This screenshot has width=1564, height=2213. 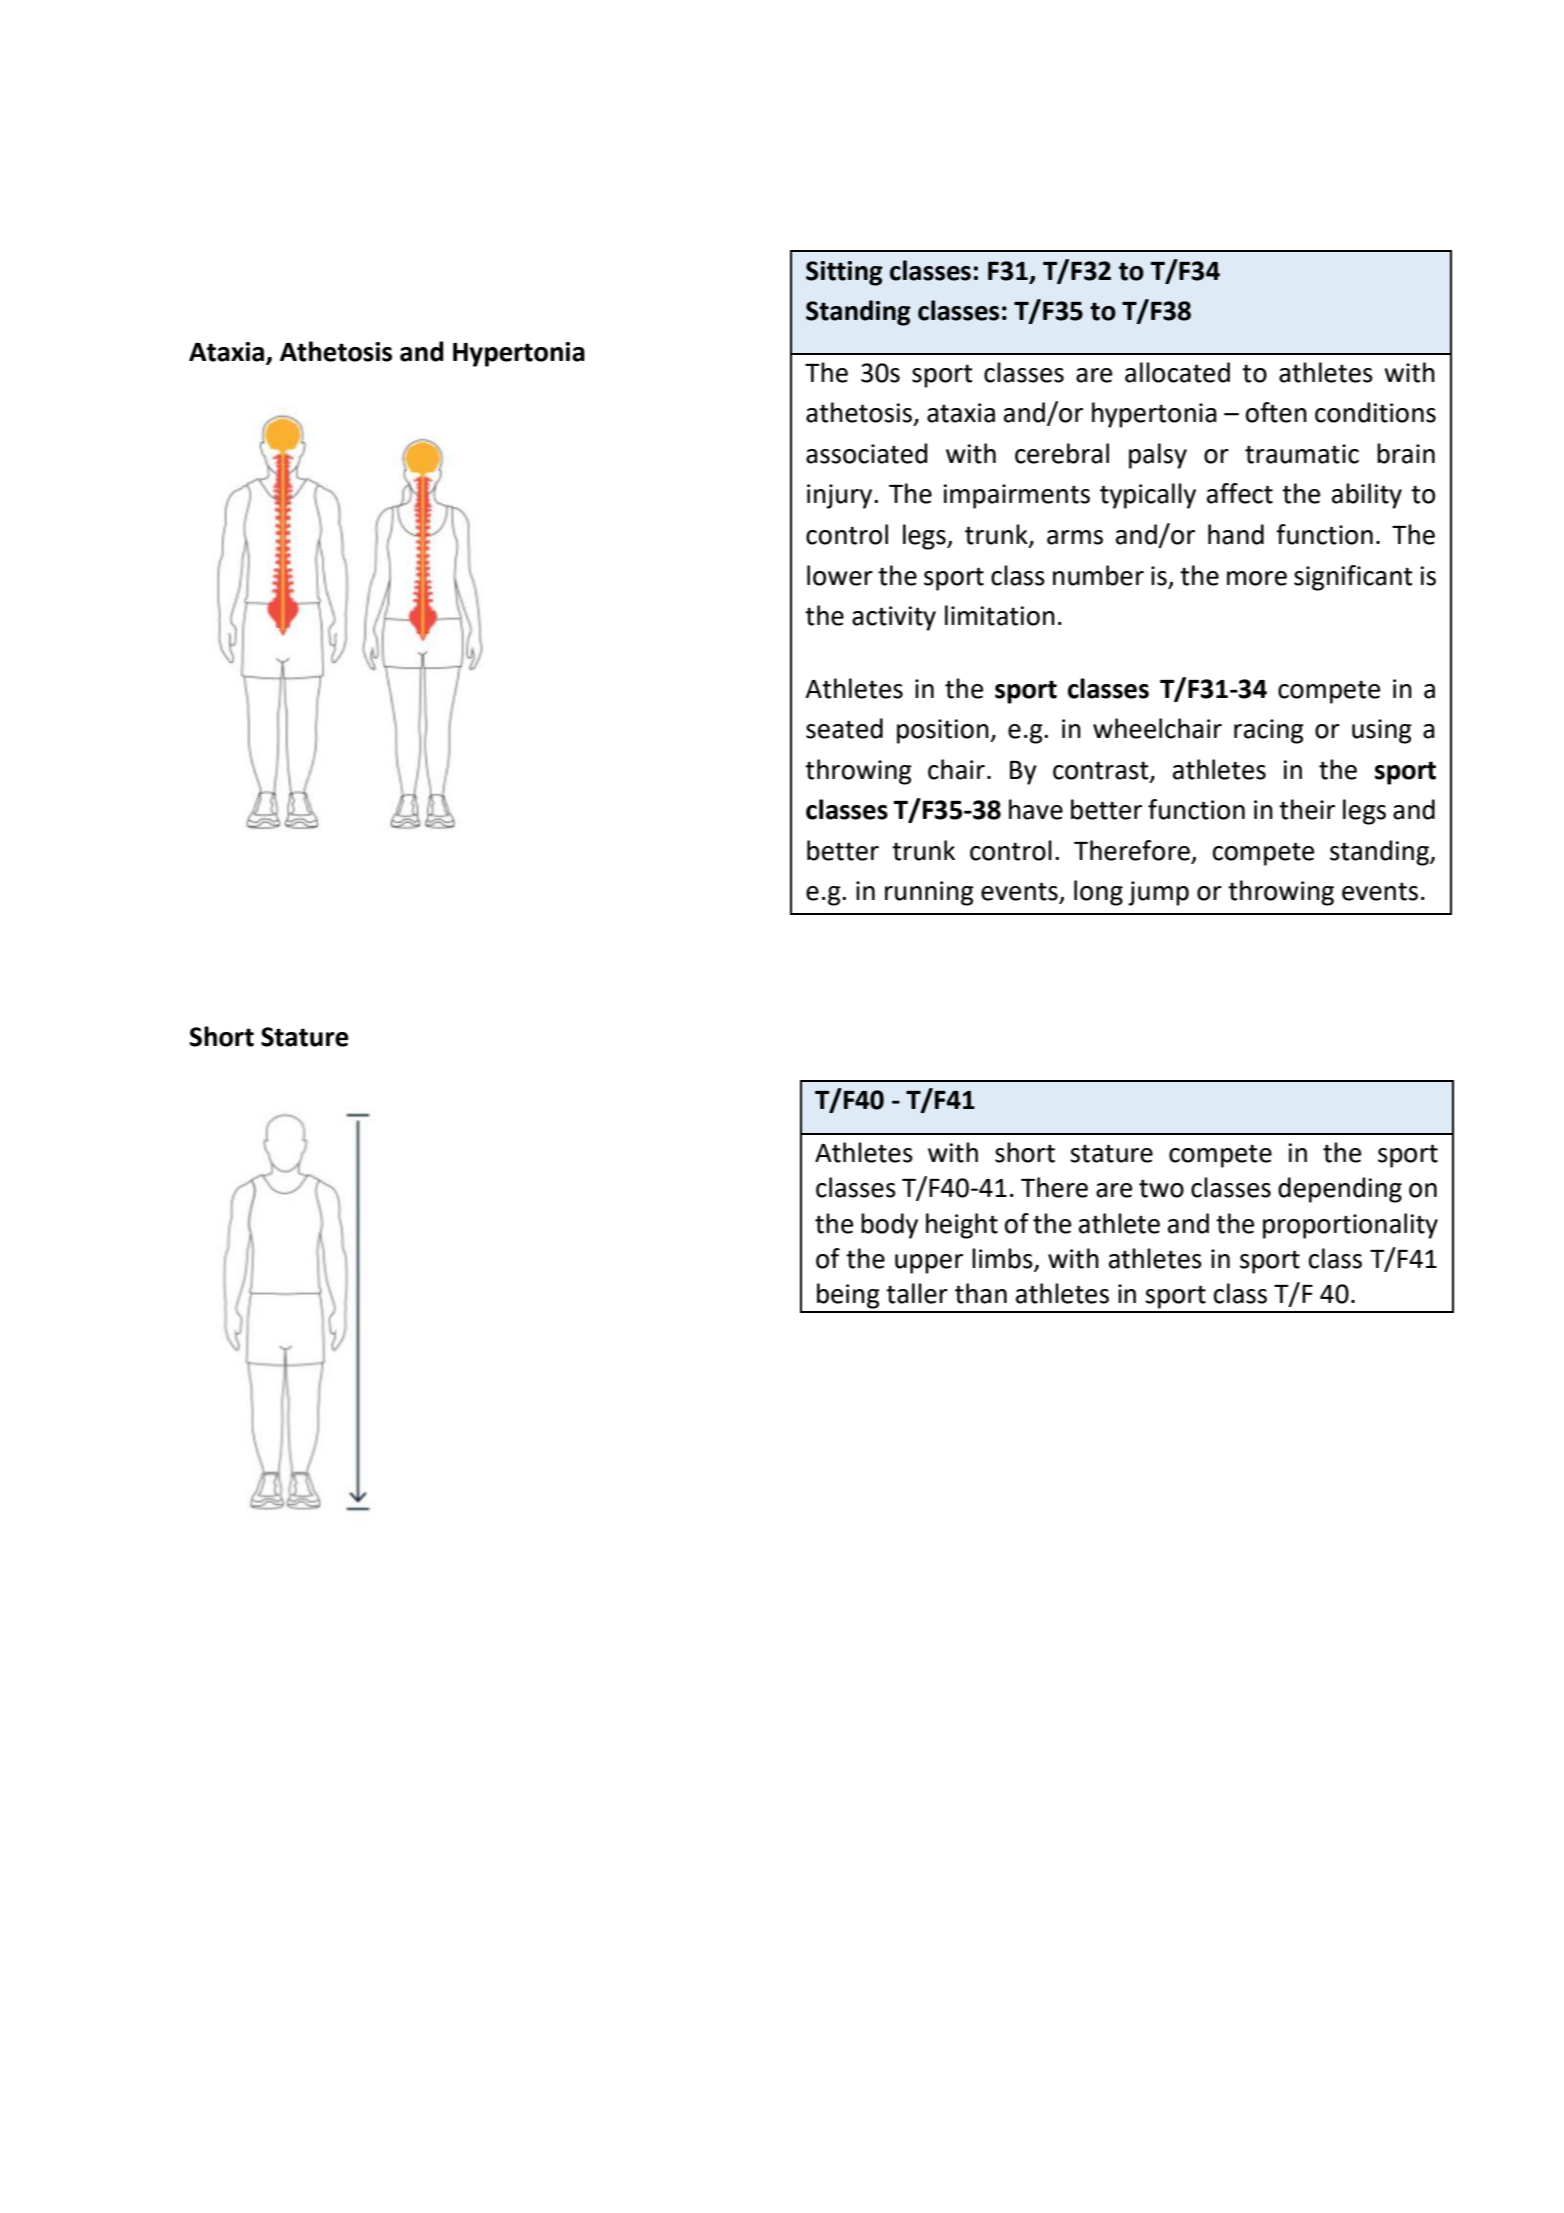 What do you see at coordinates (1307, 809) in the screenshot?
I see `their` at bounding box center [1307, 809].
